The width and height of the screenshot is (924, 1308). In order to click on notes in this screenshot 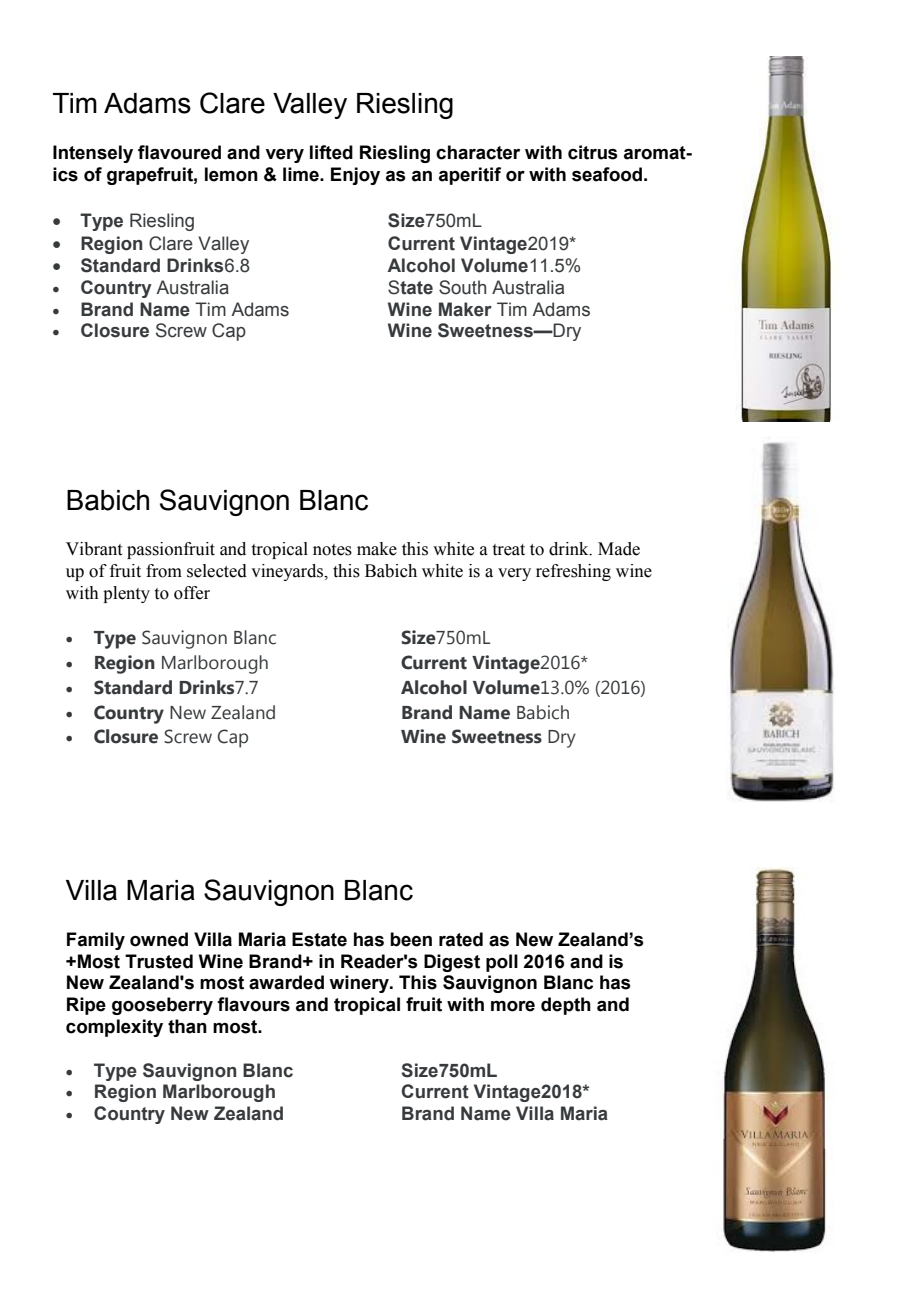, I will do `click(332, 550)`.
